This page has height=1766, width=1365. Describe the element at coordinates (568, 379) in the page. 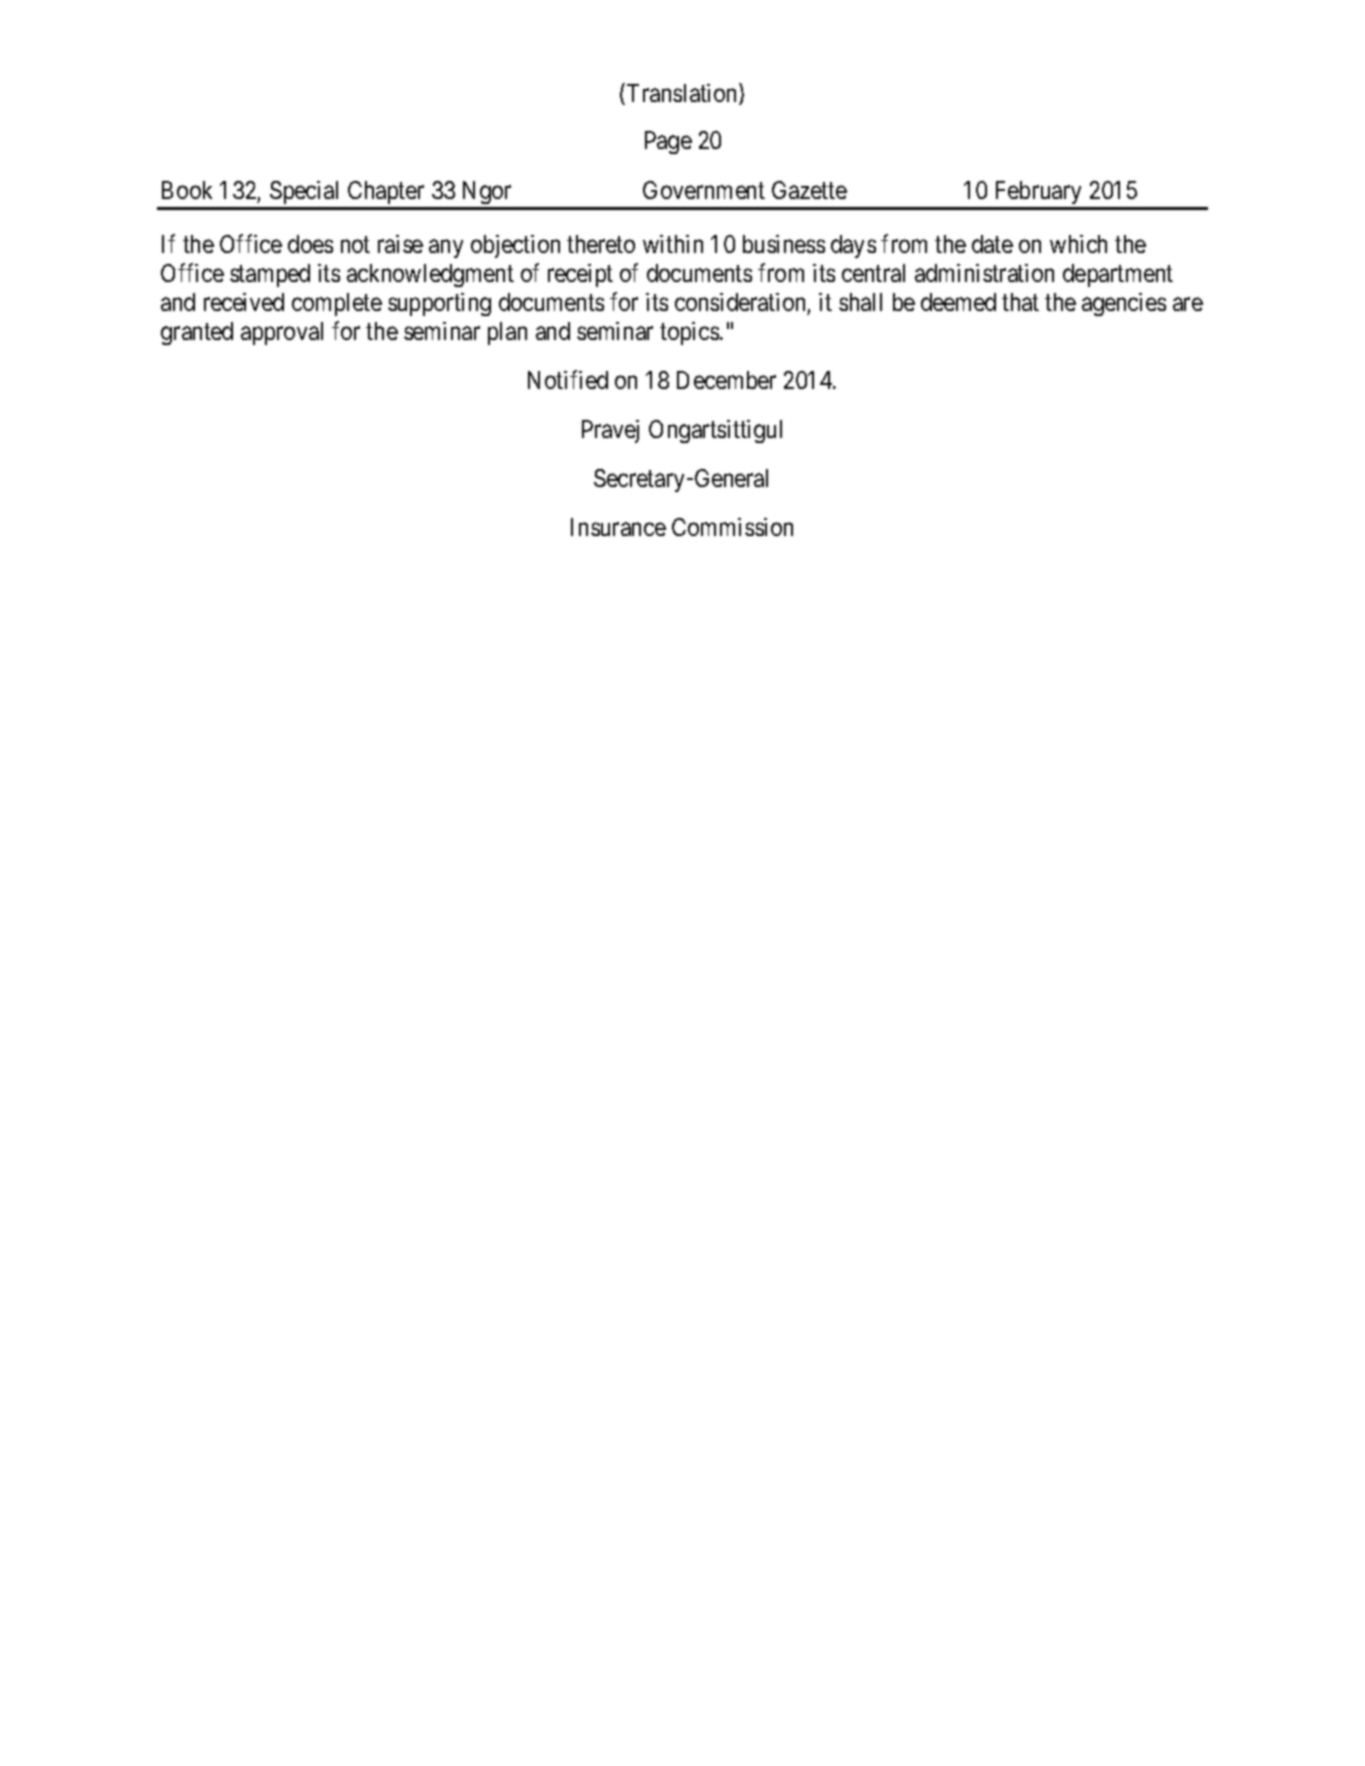

I see `Notified` at that location.
